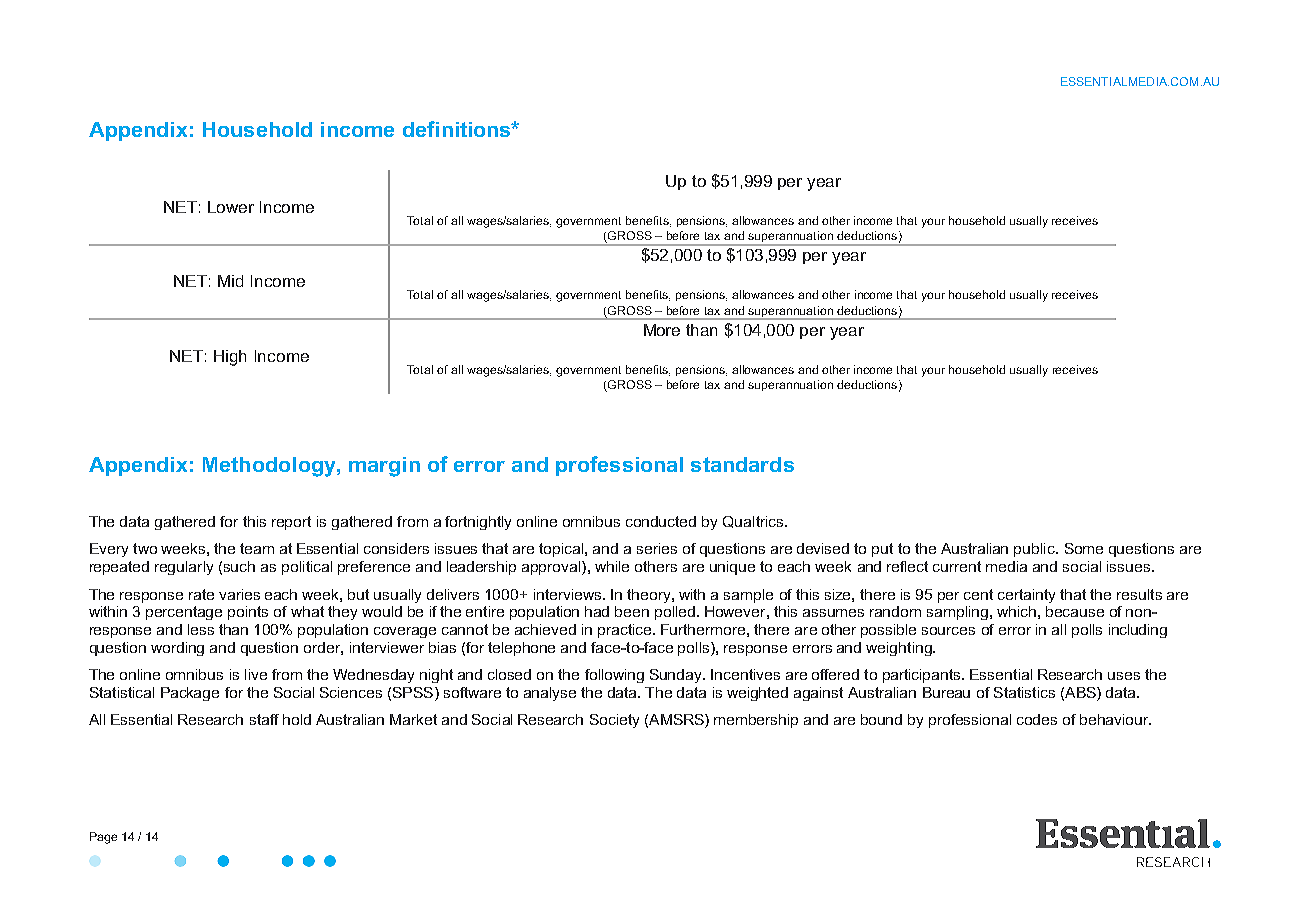  What do you see at coordinates (1026, 596) in the page?
I see `certainty` at bounding box center [1026, 596].
